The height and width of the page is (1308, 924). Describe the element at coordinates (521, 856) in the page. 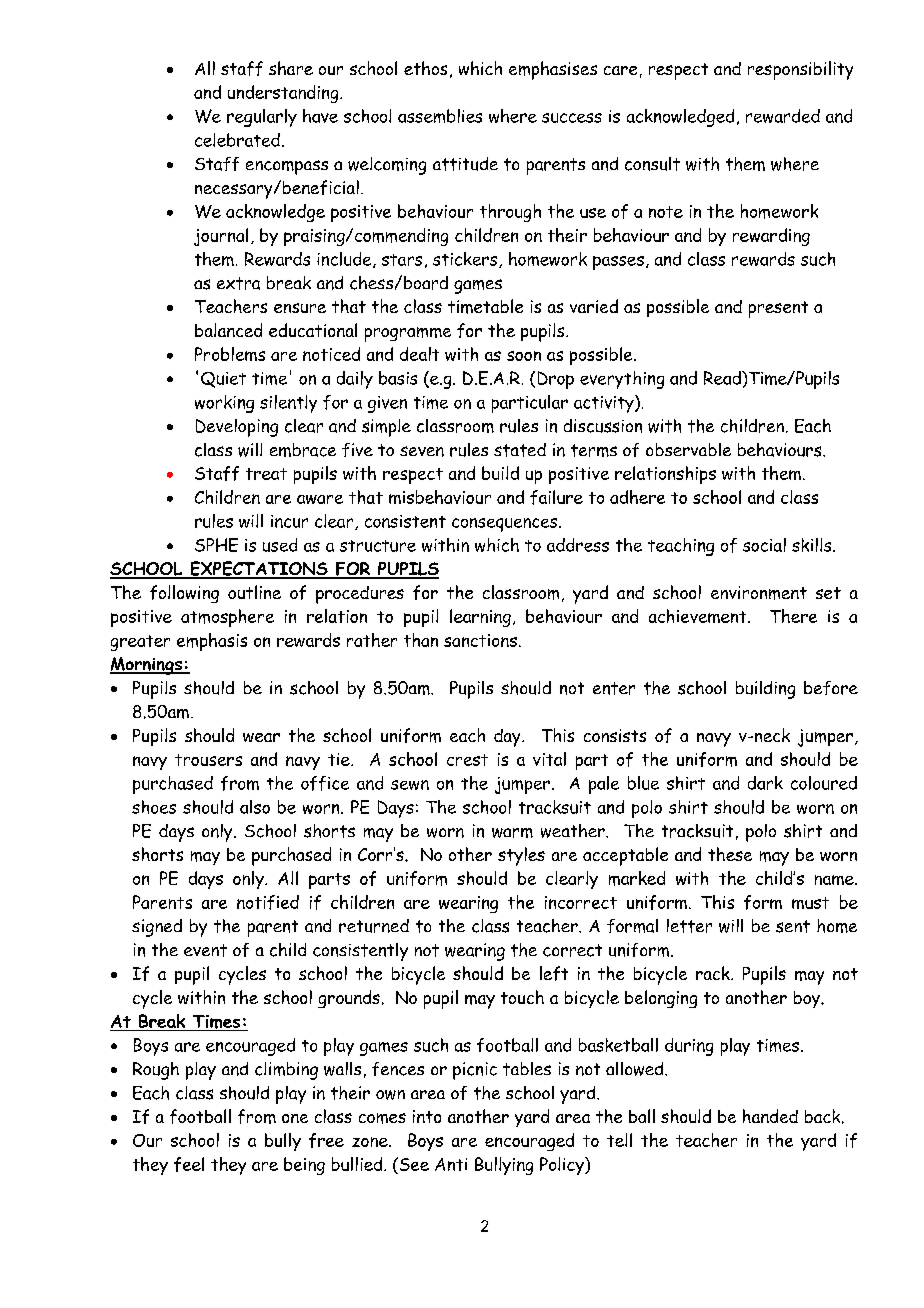

I see `styles` at that location.
